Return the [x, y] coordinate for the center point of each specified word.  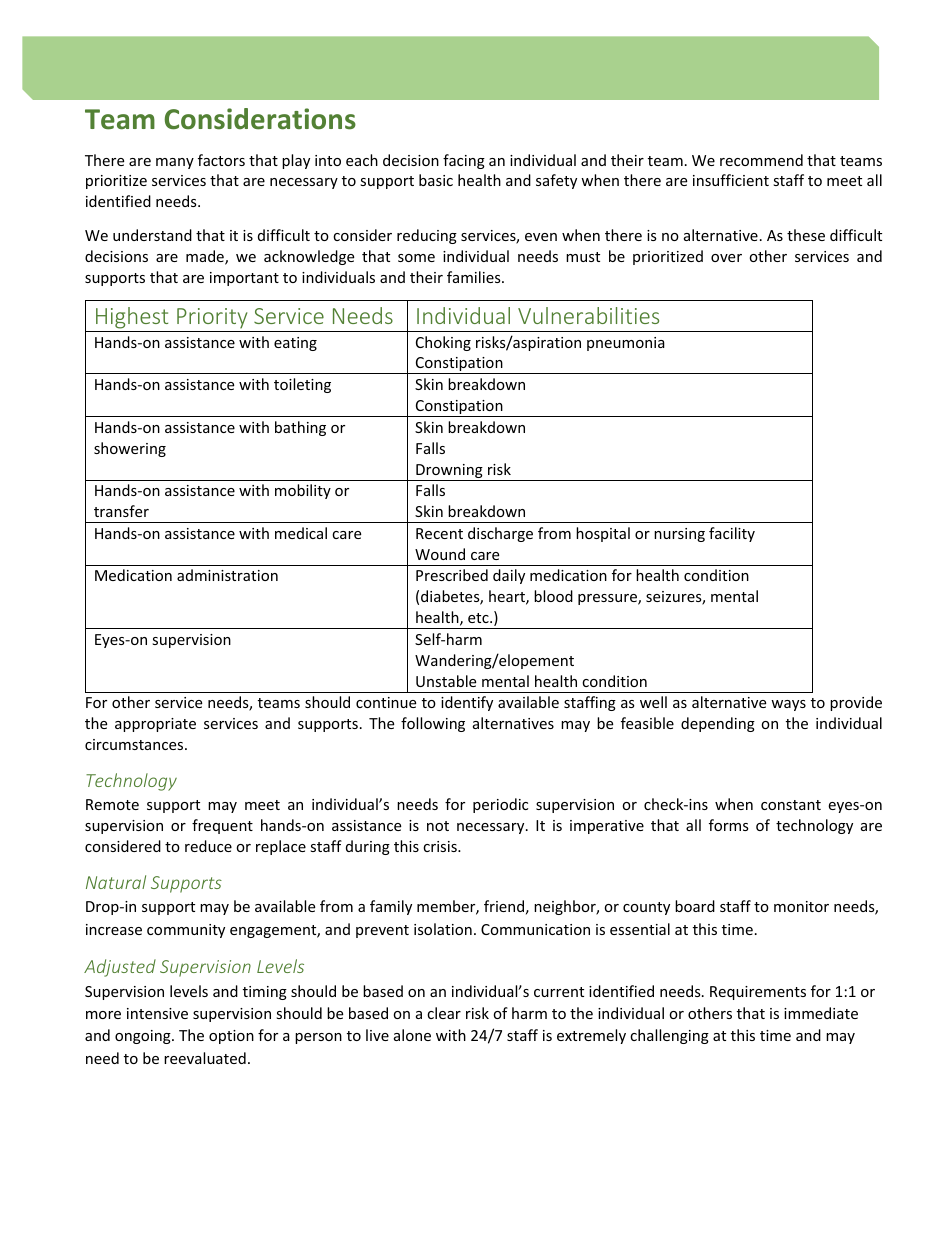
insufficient [731, 180]
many [175, 163]
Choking [443, 343]
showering [130, 449]
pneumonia [626, 344]
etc [479, 618]
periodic [500, 805]
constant [791, 805]
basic [436, 180]
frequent [222, 826]
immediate [821, 1013]
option [231, 1037]
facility [732, 534]
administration [227, 575]
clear [444, 1013]
